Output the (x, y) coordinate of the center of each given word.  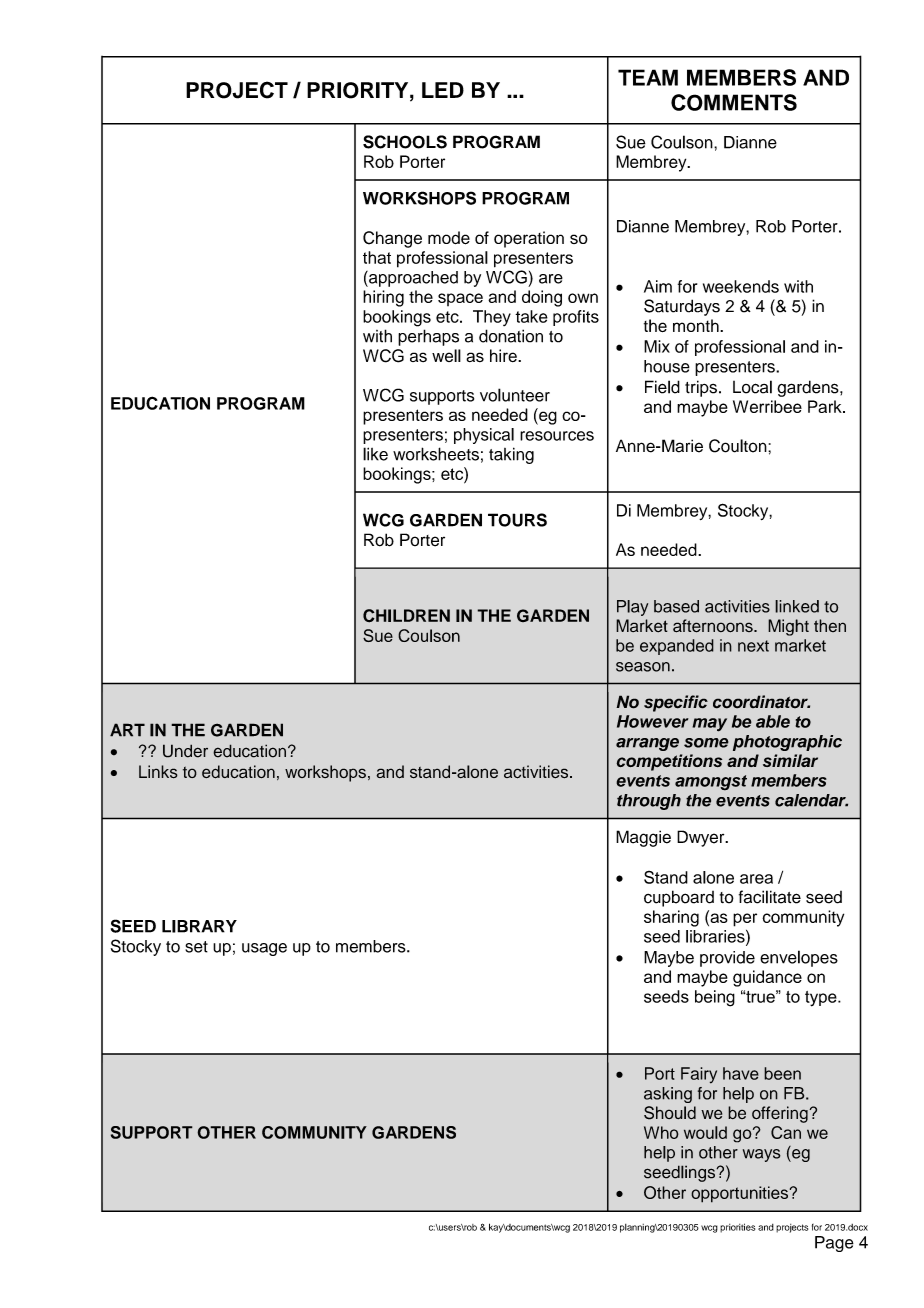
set (196, 947)
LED (443, 90)
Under (185, 751)
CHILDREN (406, 616)
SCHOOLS (405, 142)
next (753, 646)
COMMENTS (734, 102)
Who (661, 1132)
